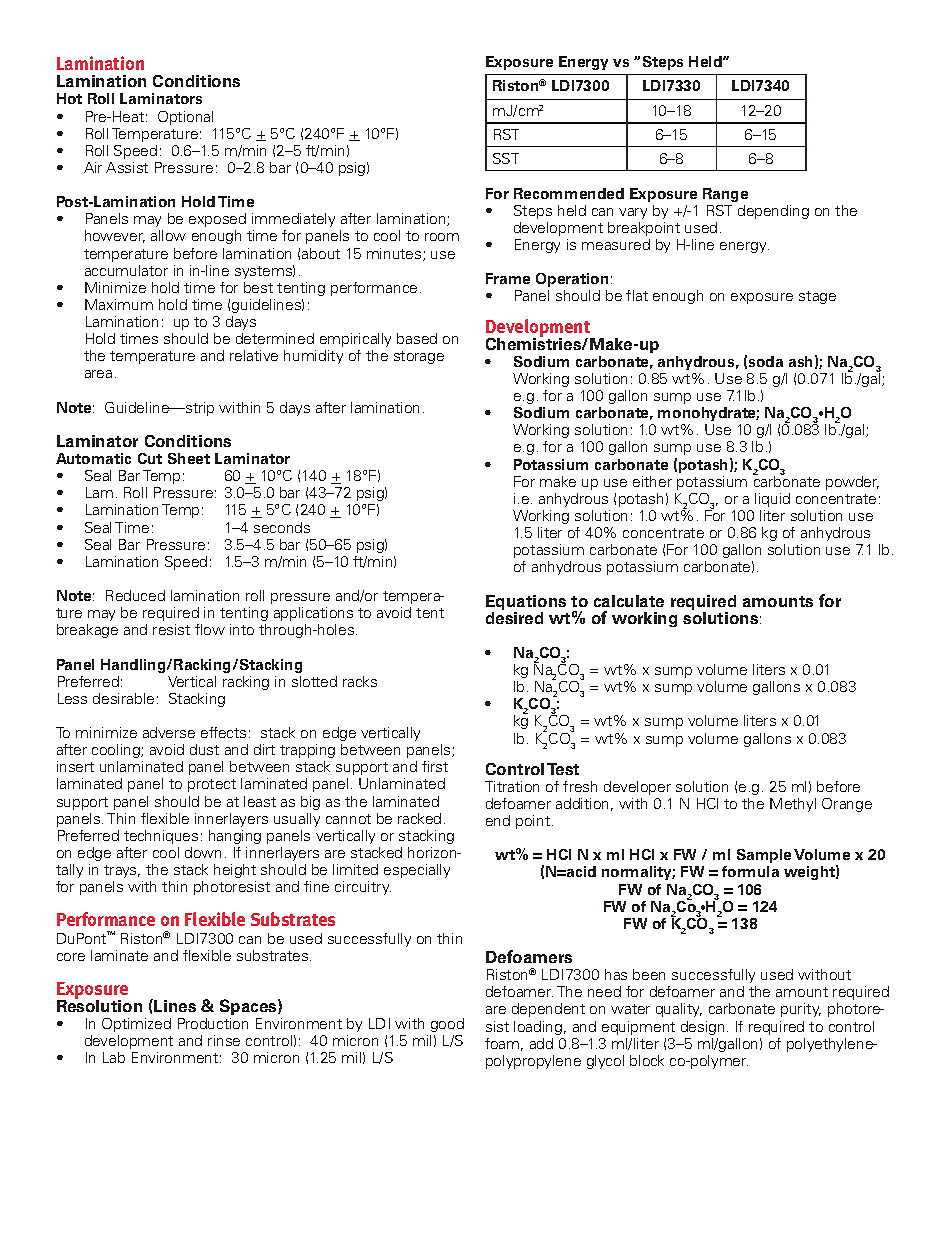 Image resolution: width=952 pixels, height=1233 pixels. What do you see at coordinates (136, 1025) in the document?
I see `Optimized` at bounding box center [136, 1025].
